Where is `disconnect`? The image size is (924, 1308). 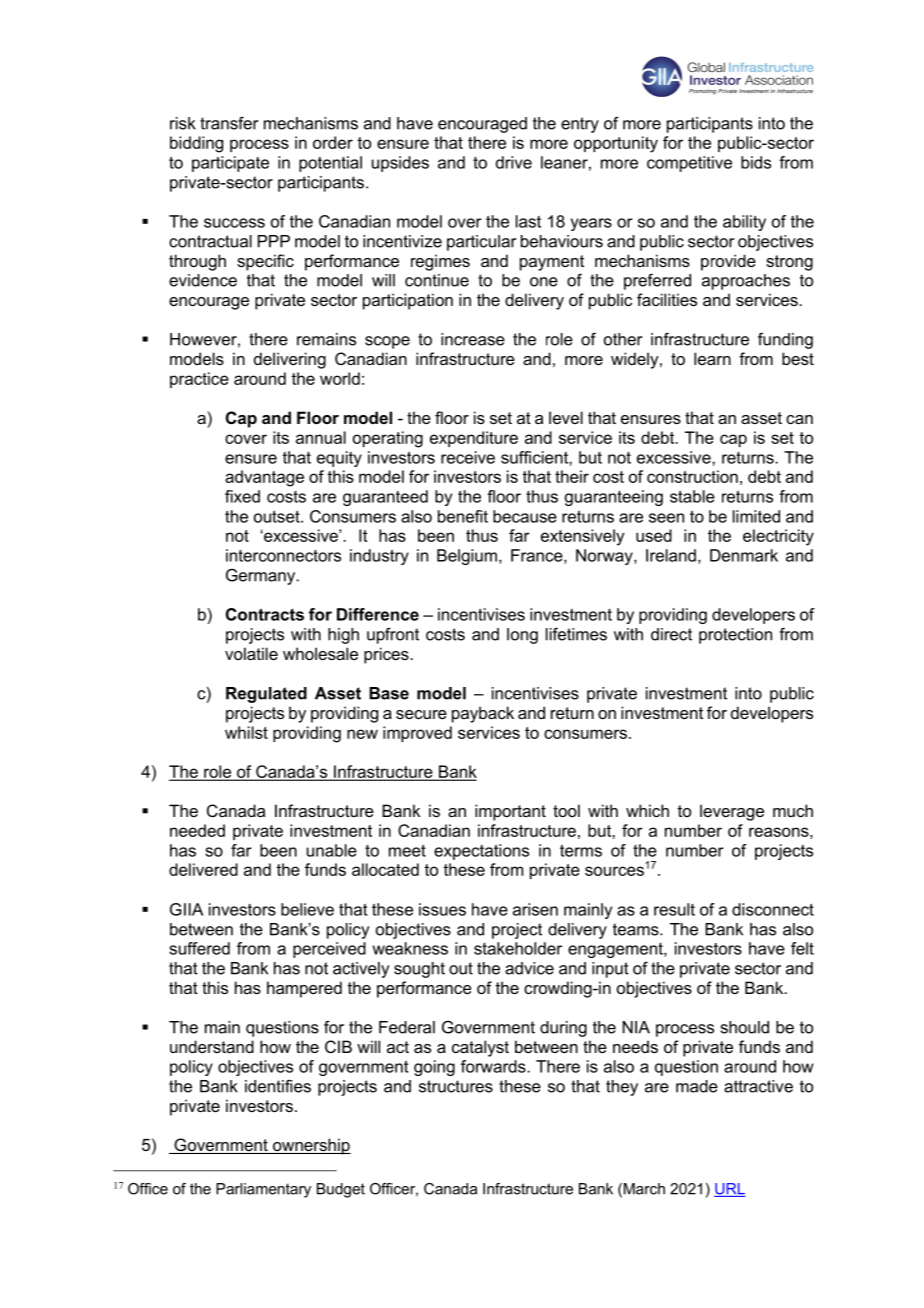
disconnect is located at coordinates (773, 909).
